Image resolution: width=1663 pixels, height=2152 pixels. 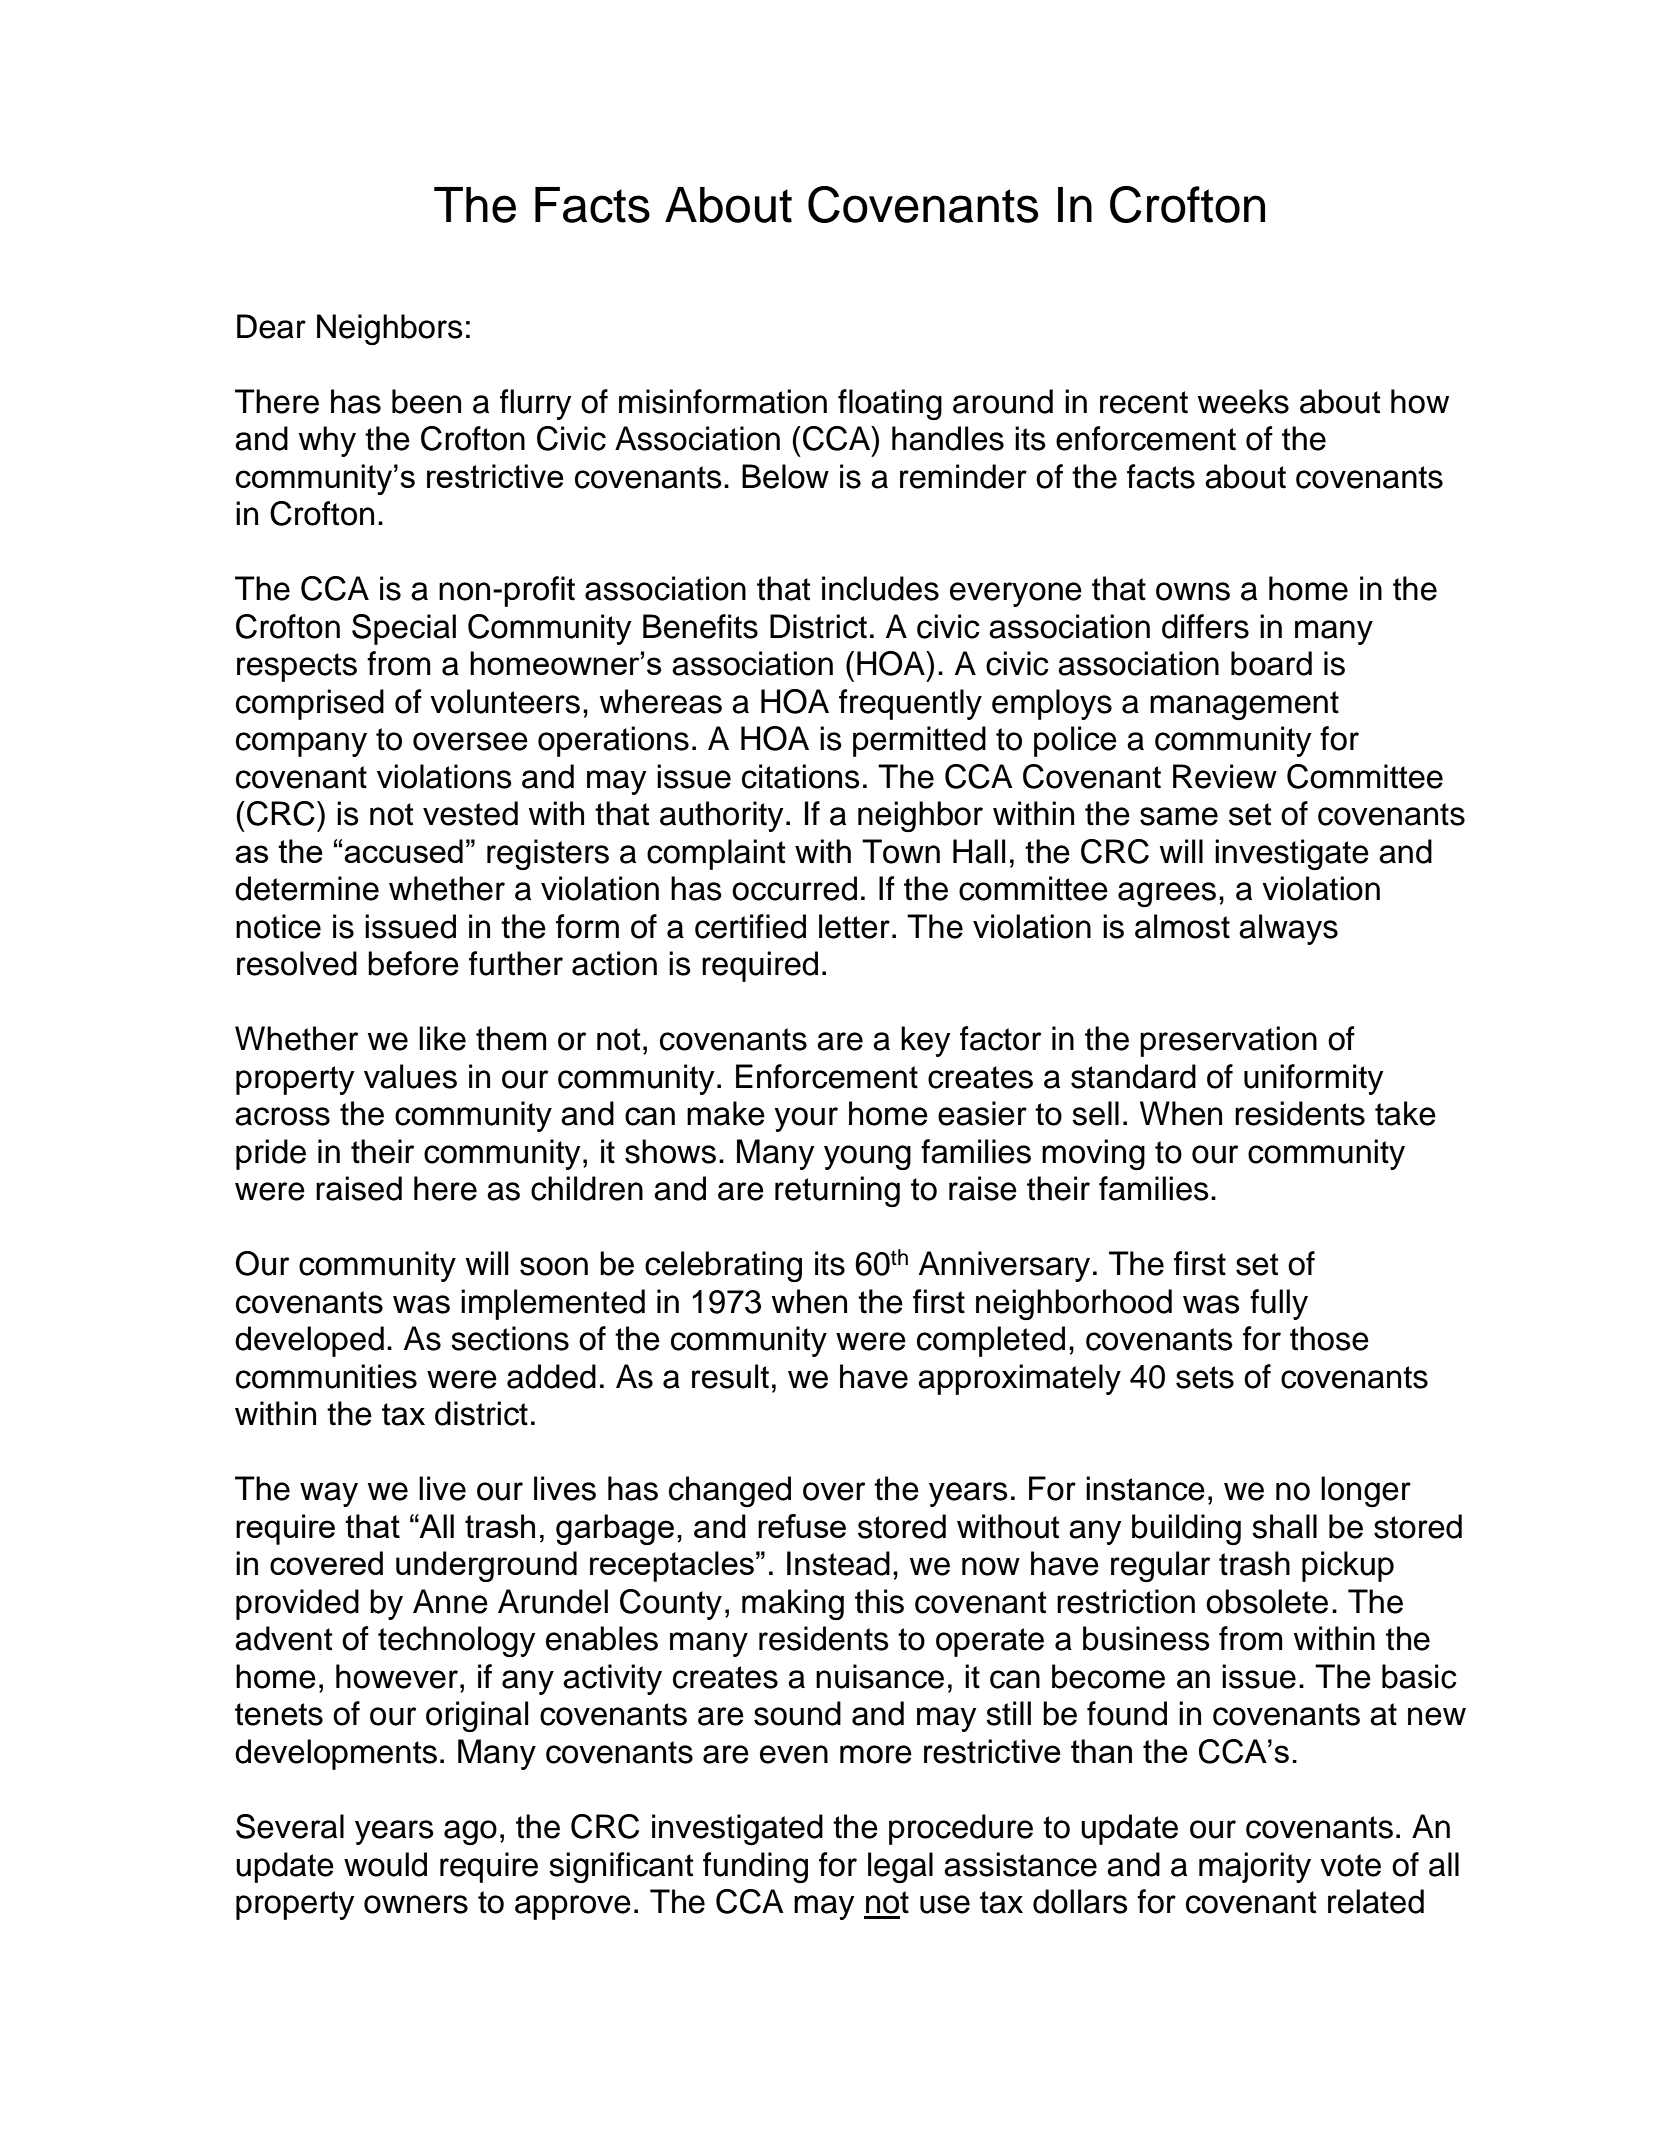 I want to click on refuse, so click(x=802, y=1526).
